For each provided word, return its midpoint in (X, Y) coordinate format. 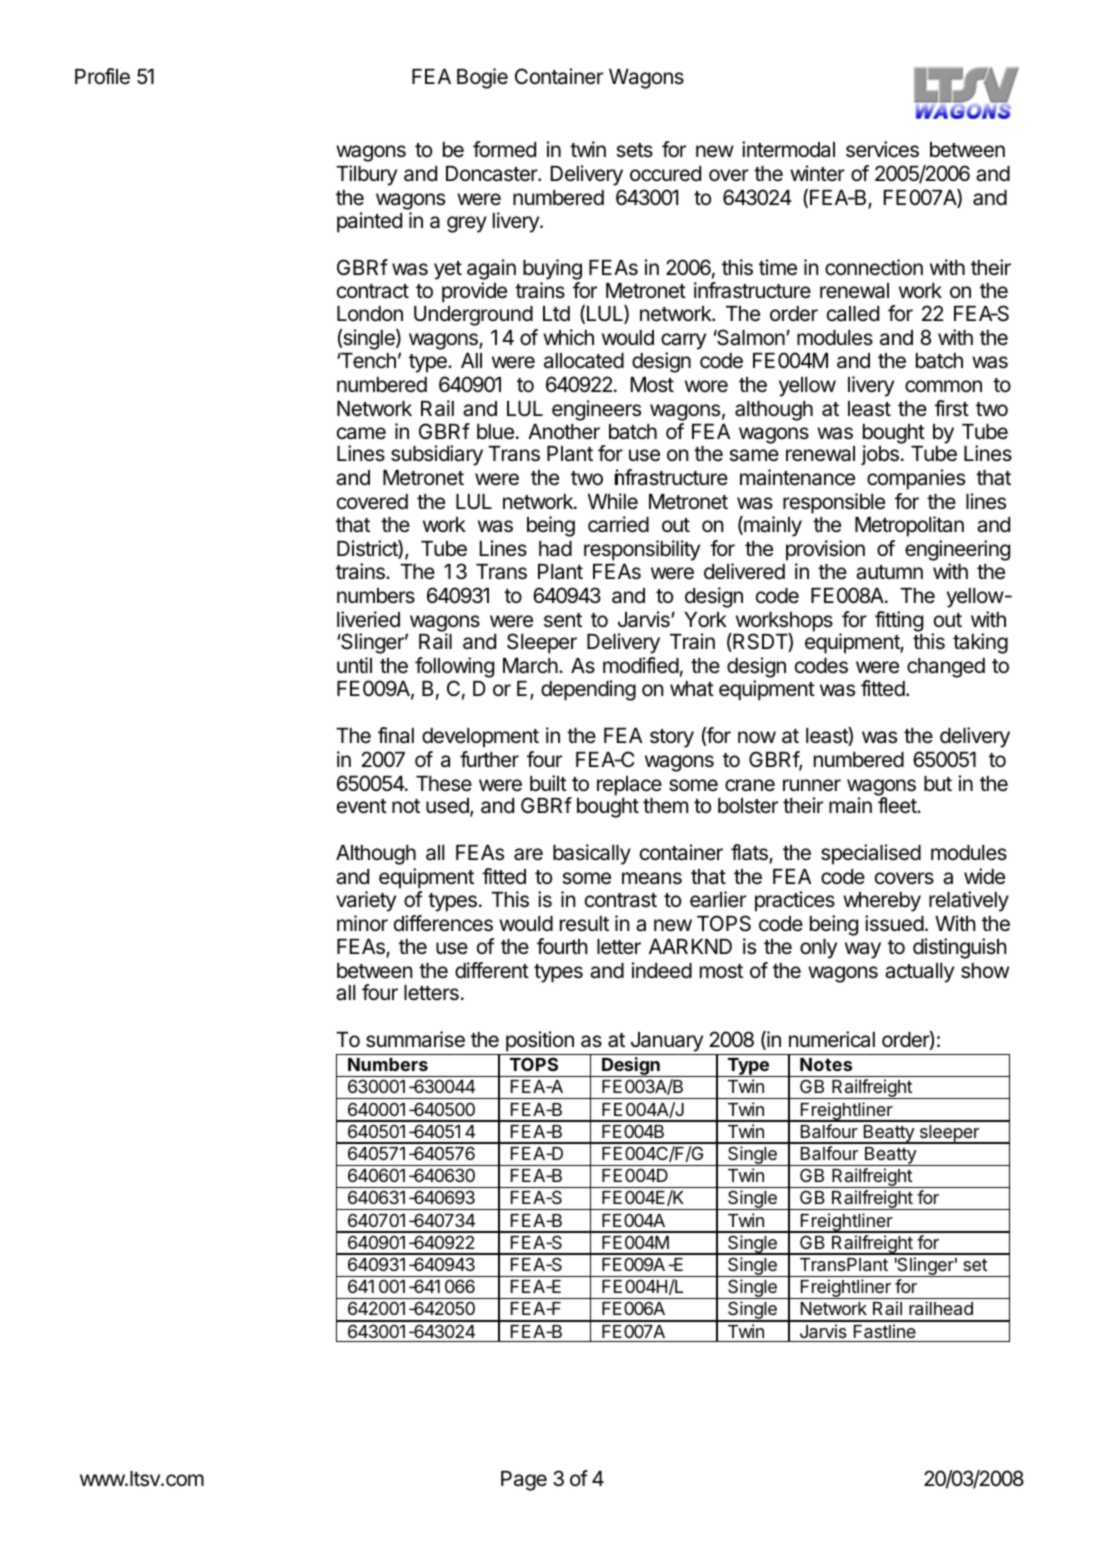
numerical (832, 1039)
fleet (898, 805)
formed (504, 149)
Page (524, 1481)
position (540, 1043)
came (361, 433)
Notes (826, 1064)
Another (564, 432)
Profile (102, 76)
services (882, 149)
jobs (880, 455)
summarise (415, 1039)
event (362, 806)
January (666, 1043)
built (548, 783)
